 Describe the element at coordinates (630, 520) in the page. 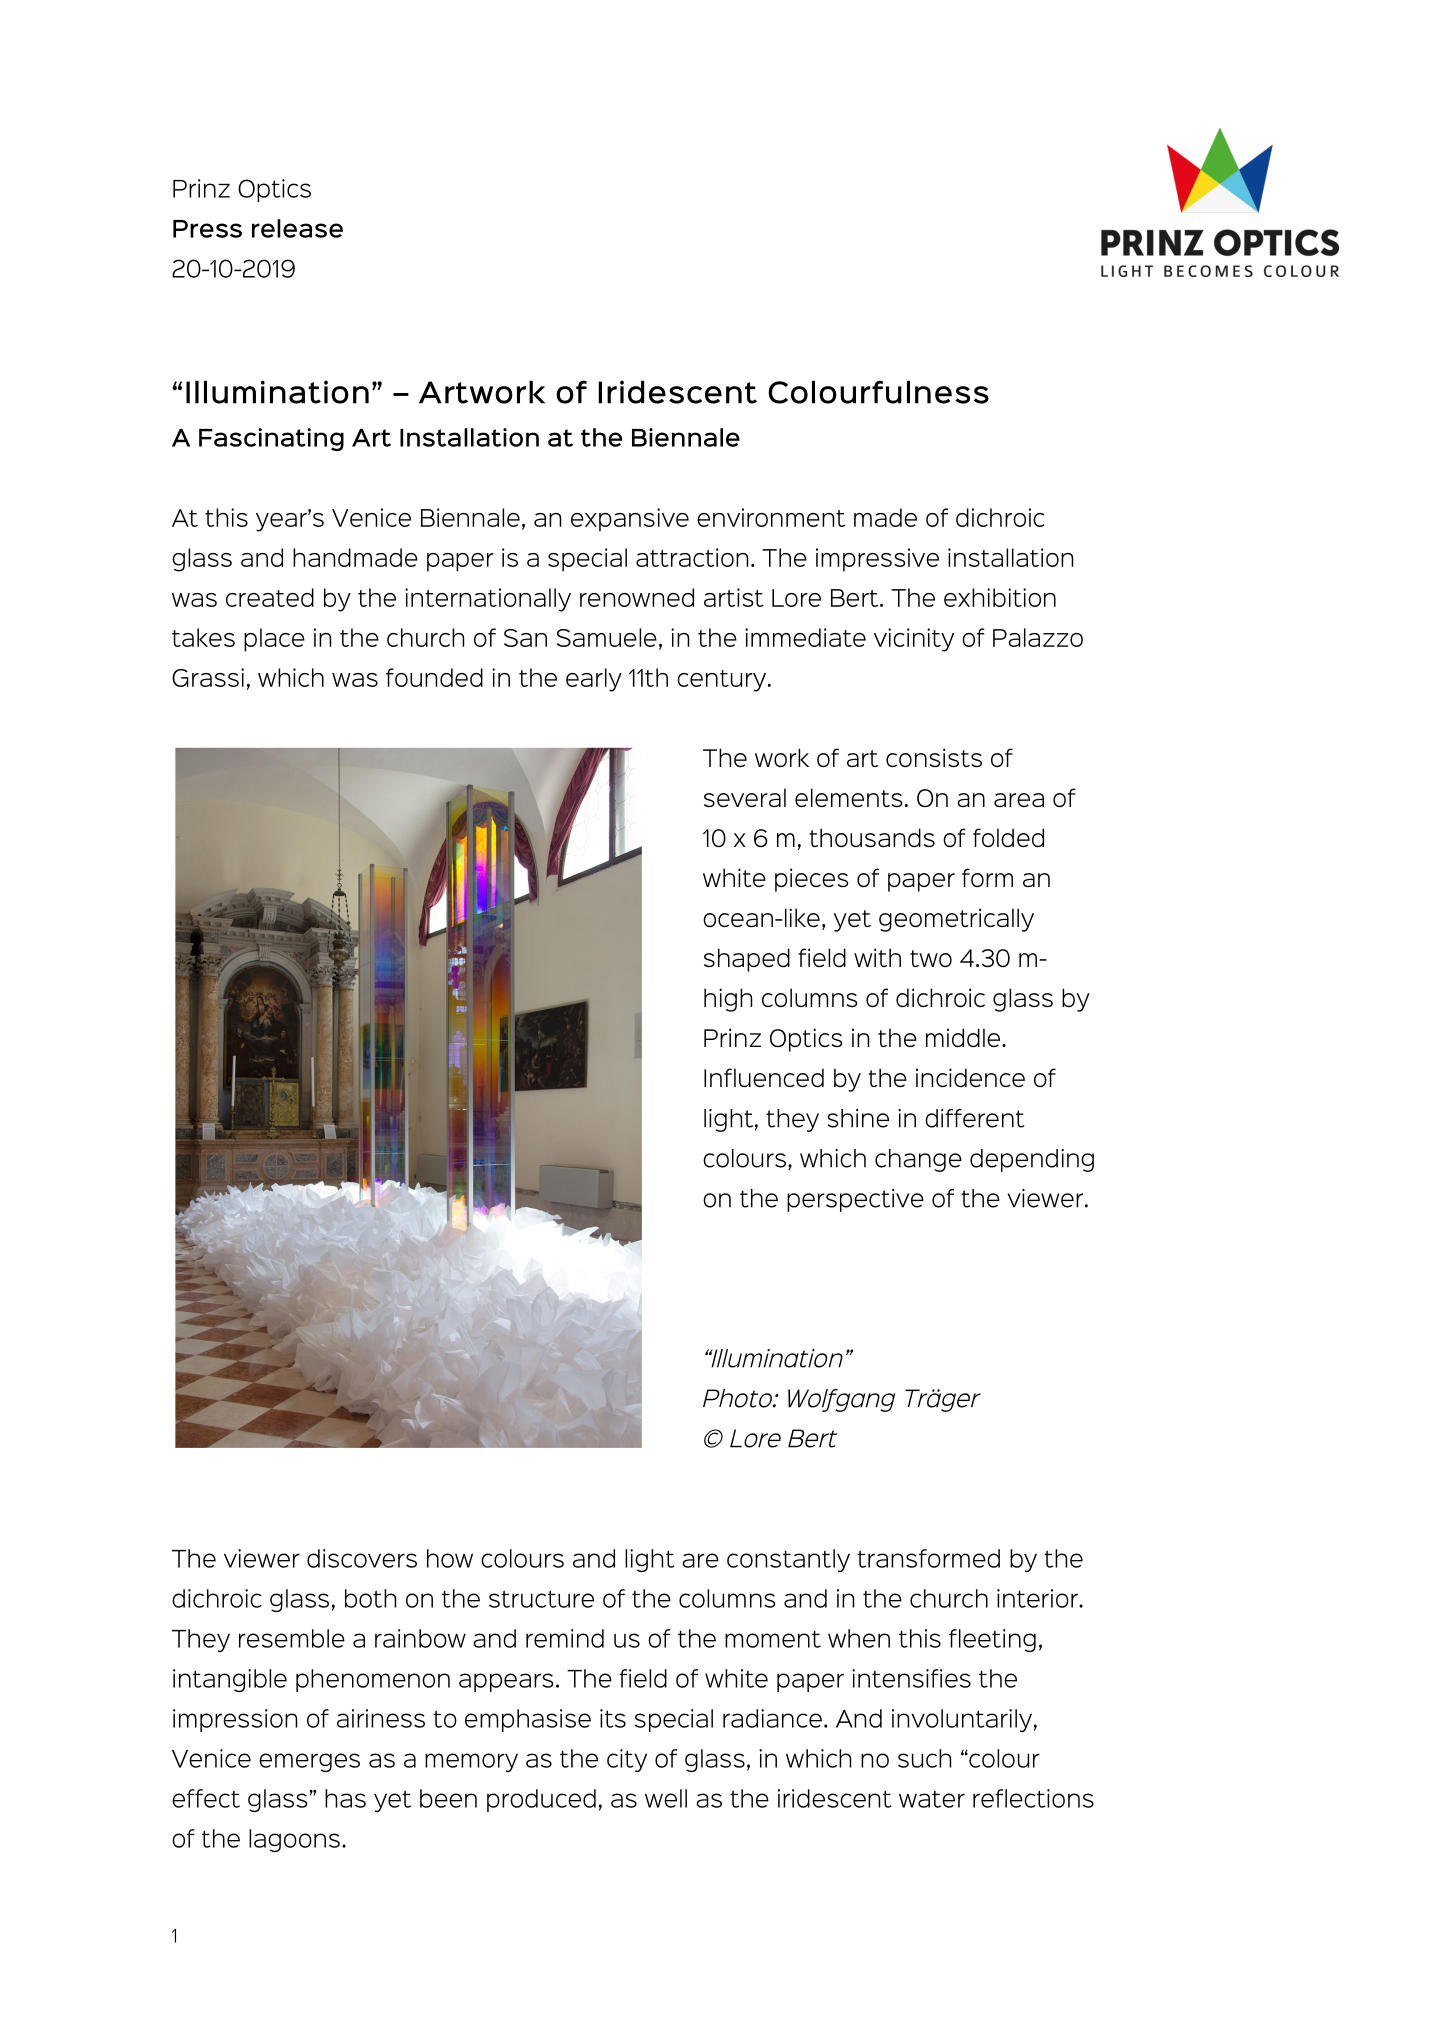

I see `expansive` at that location.
